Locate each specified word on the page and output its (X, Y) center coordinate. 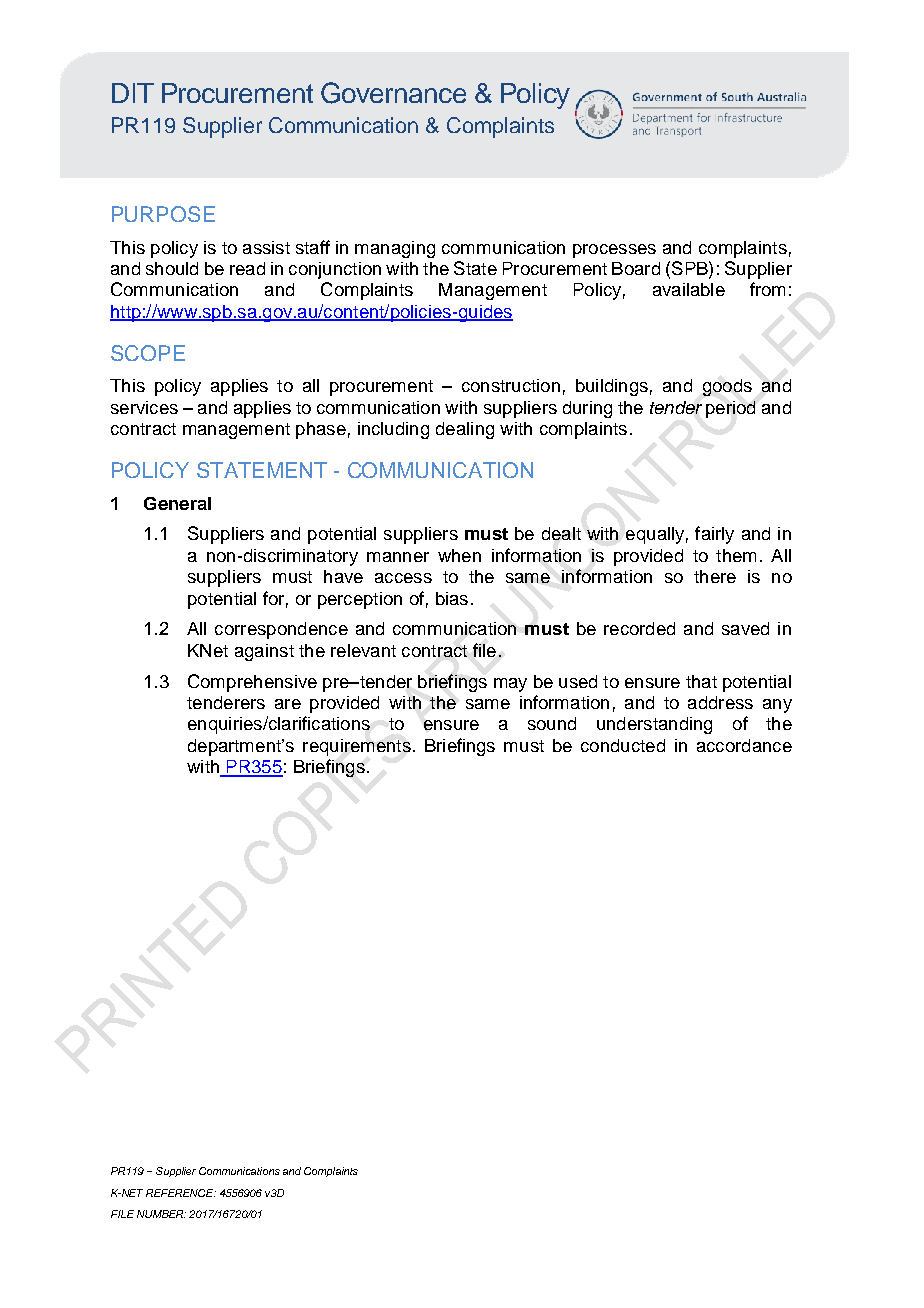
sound (552, 723)
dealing (465, 430)
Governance (393, 93)
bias (452, 598)
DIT (133, 93)
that (701, 681)
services (144, 407)
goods (727, 387)
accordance (744, 745)
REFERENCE (181, 1193)
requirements (357, 747)
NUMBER (161, 1214)
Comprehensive (252, 683)
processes (614, 251)
